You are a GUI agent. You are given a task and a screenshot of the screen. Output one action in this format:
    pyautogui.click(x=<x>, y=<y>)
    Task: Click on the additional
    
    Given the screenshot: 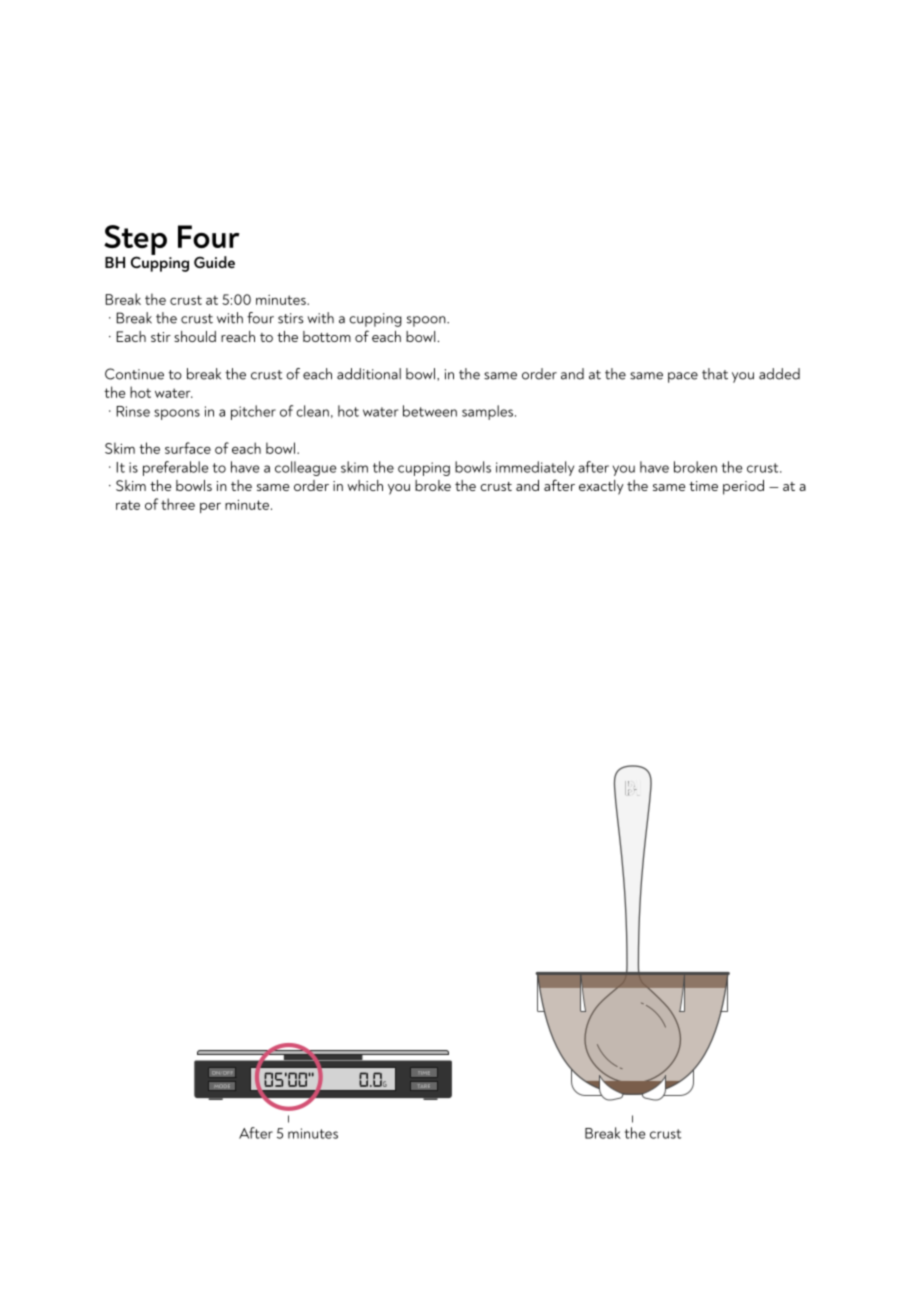 What is the action you would take?
    pyautogui.click(x=369, y=374)
